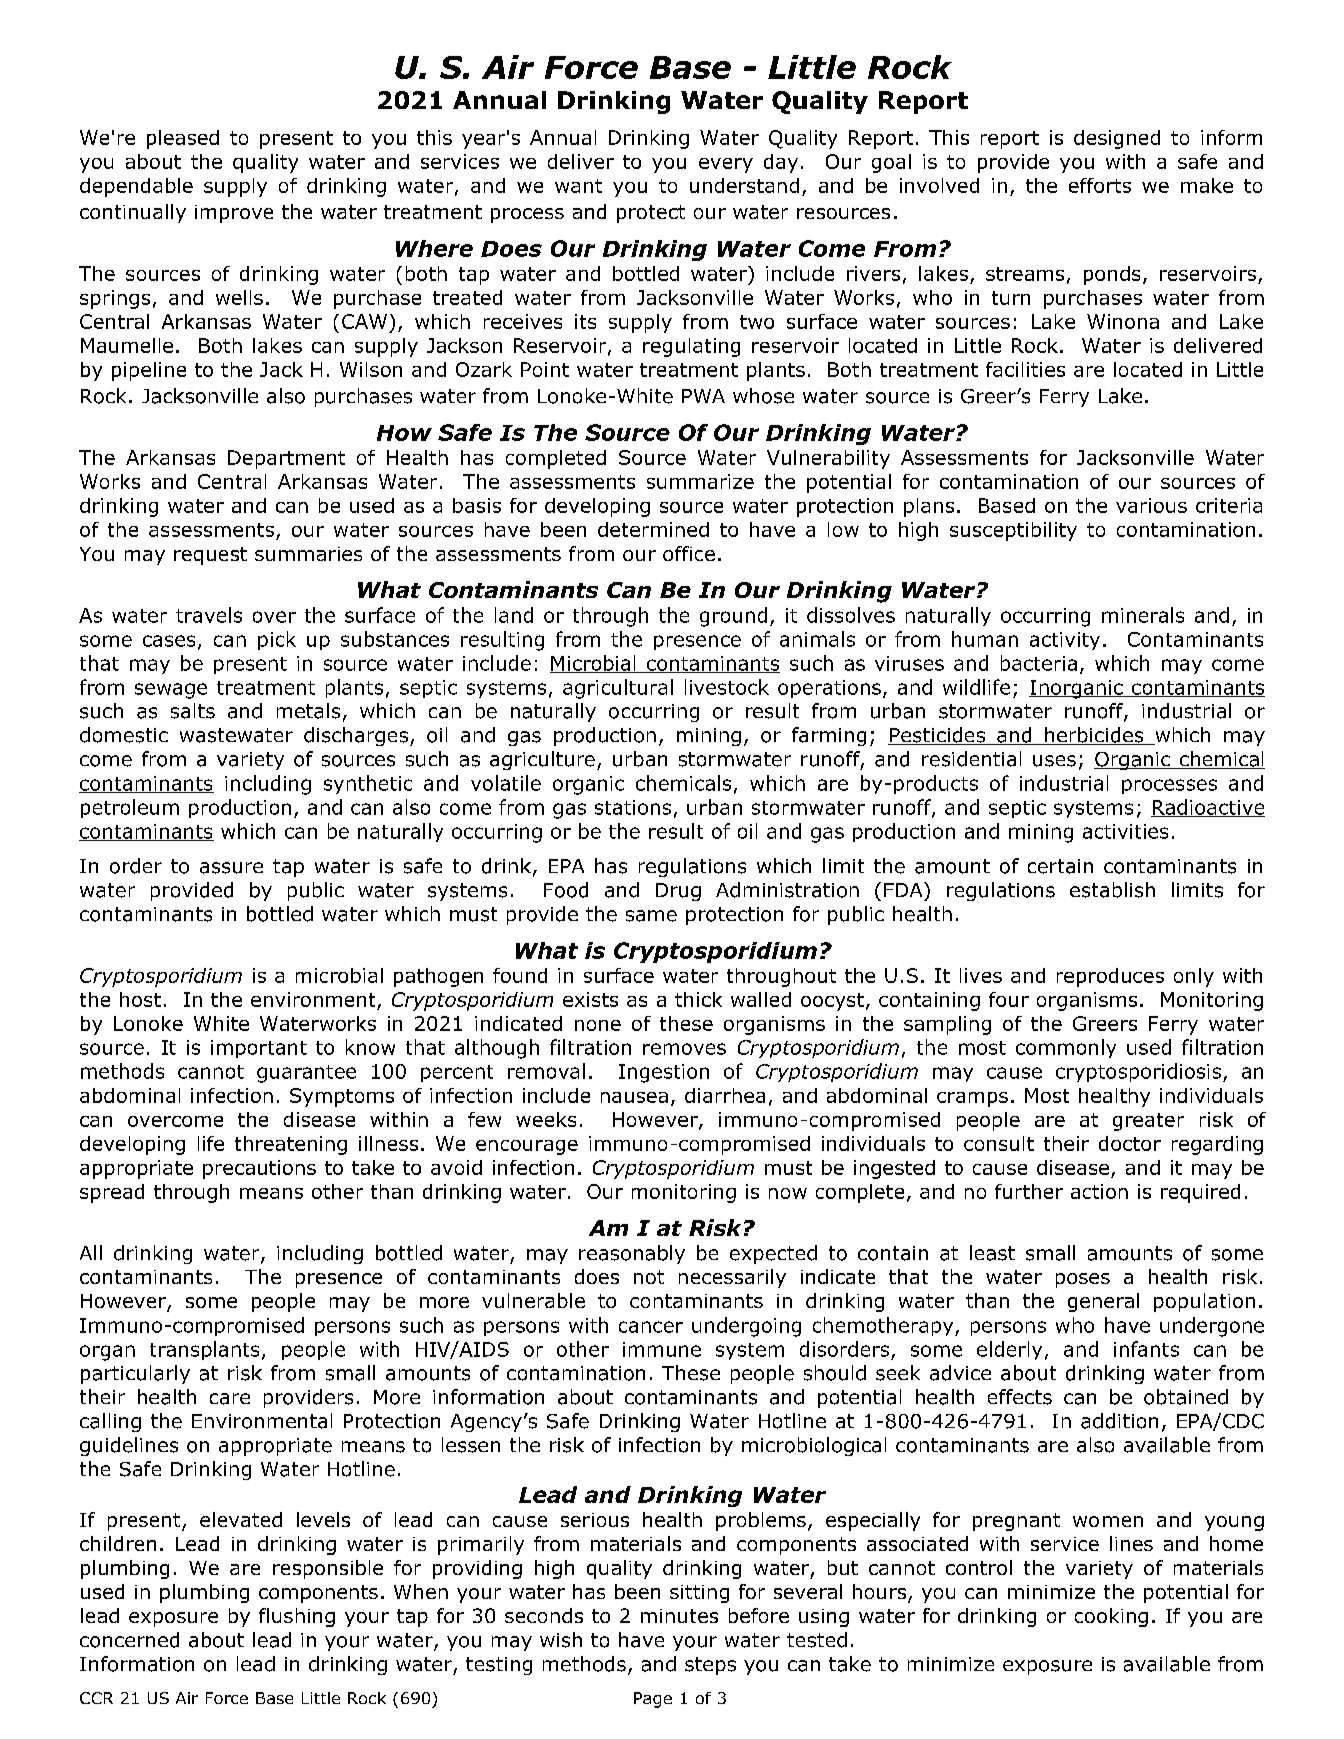 The width and height of the page is (1344, 1739). Describe the element at coordinates (231, 868) in the page. I see `assure` at that location.
